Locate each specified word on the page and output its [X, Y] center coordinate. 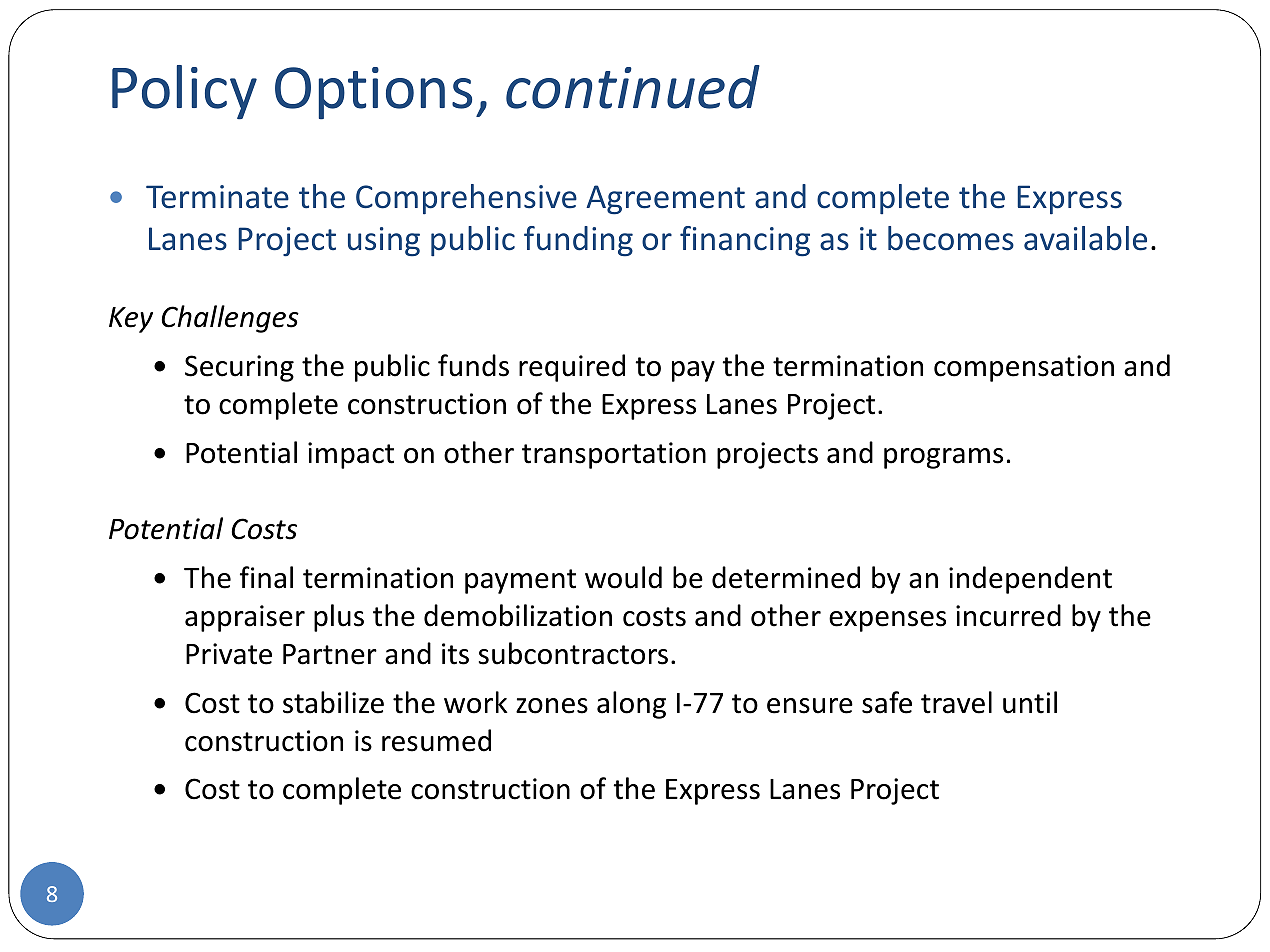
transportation [614, 455]
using [384, 242]
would [623, 577]
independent [1030, 580]
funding [578, 241]
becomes [951, 238]
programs [943, 458]
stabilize [333, 702]
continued [633, 87]
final [266, 577]
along [631, 705]
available [1085, 238]
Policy [184, 92]
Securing [239, 368]
